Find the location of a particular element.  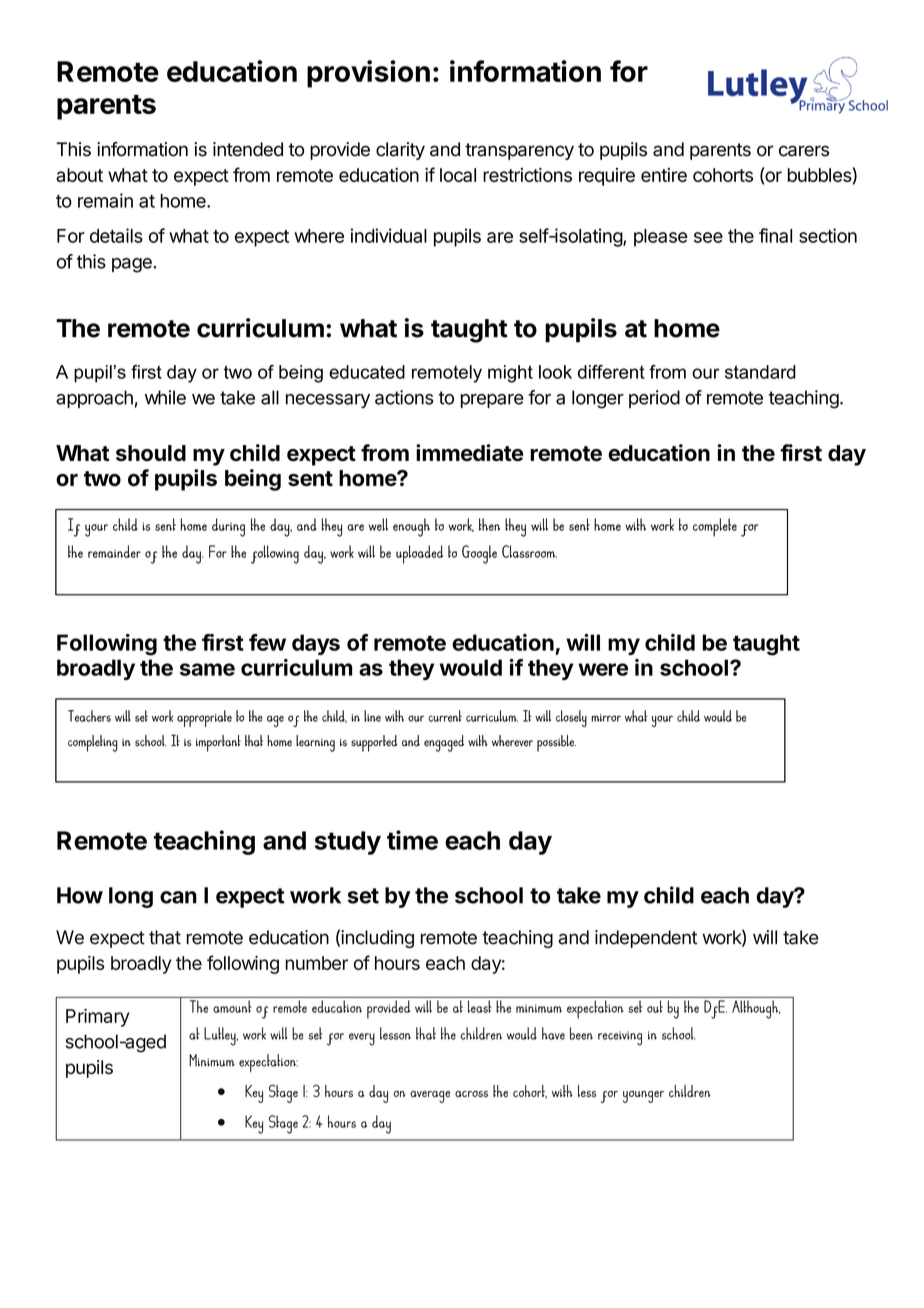

see is located at coordinates (708, 237).
